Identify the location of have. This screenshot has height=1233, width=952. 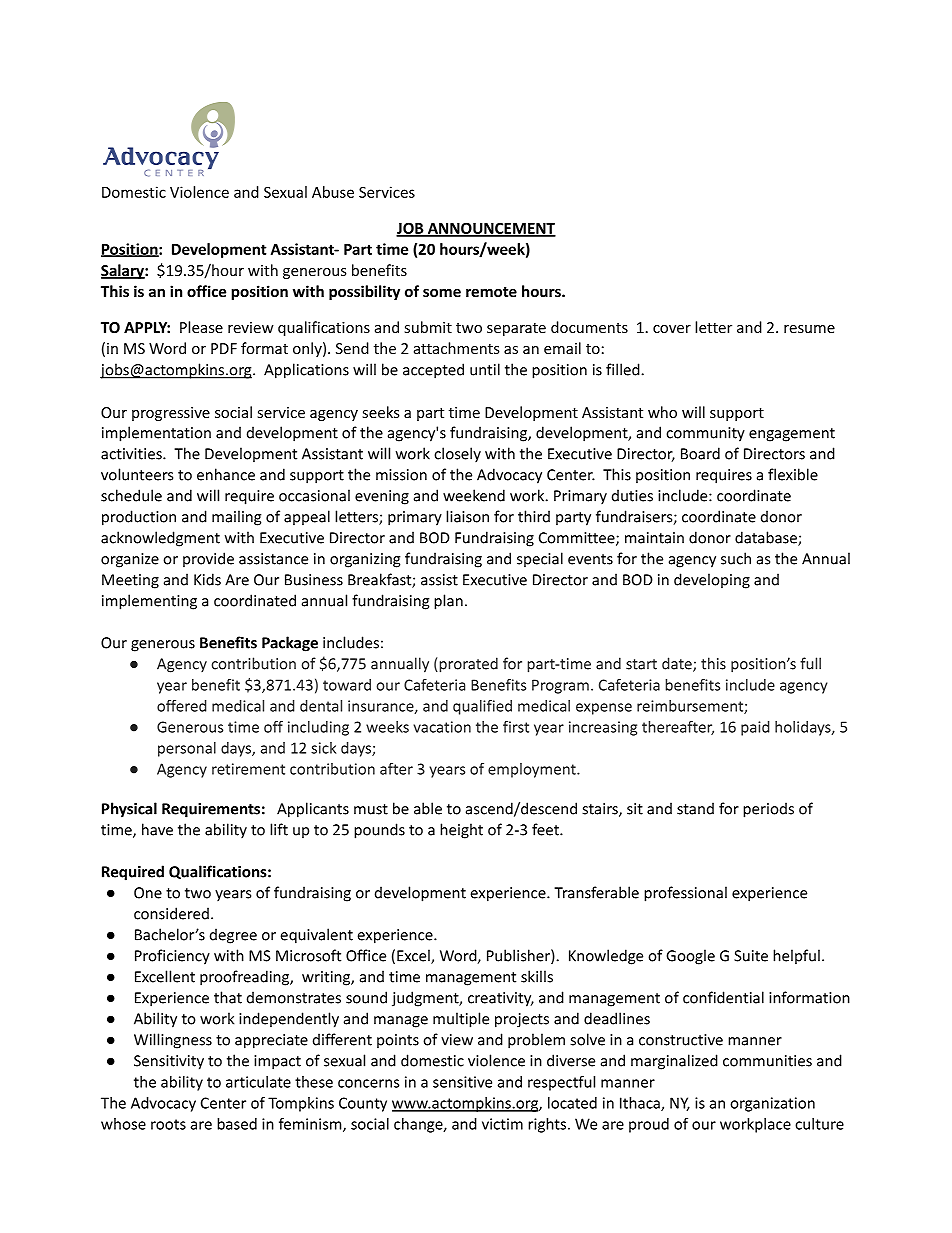
(157, 829).
